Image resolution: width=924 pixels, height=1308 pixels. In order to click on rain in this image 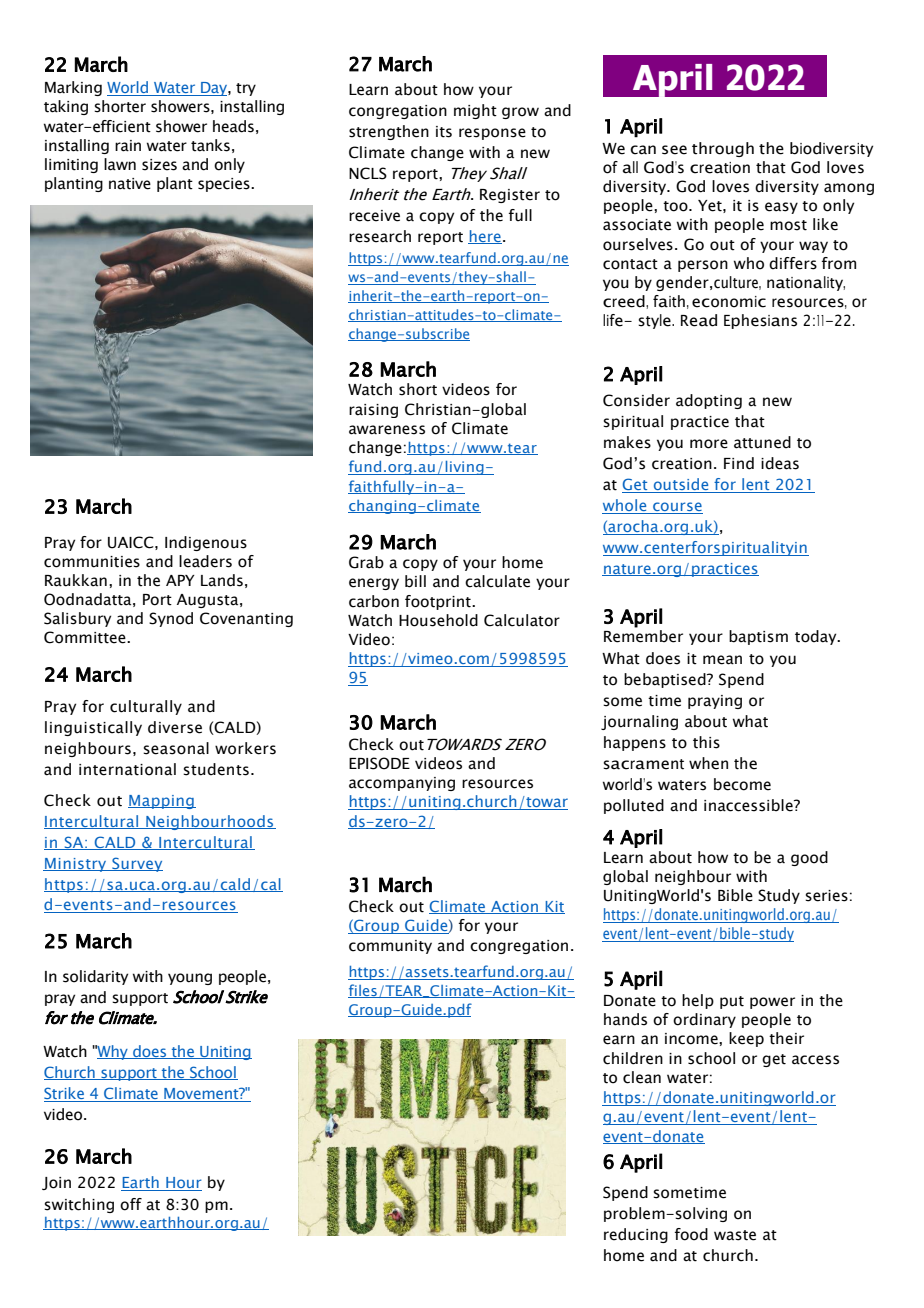, I will do `click(128, 146)`.
